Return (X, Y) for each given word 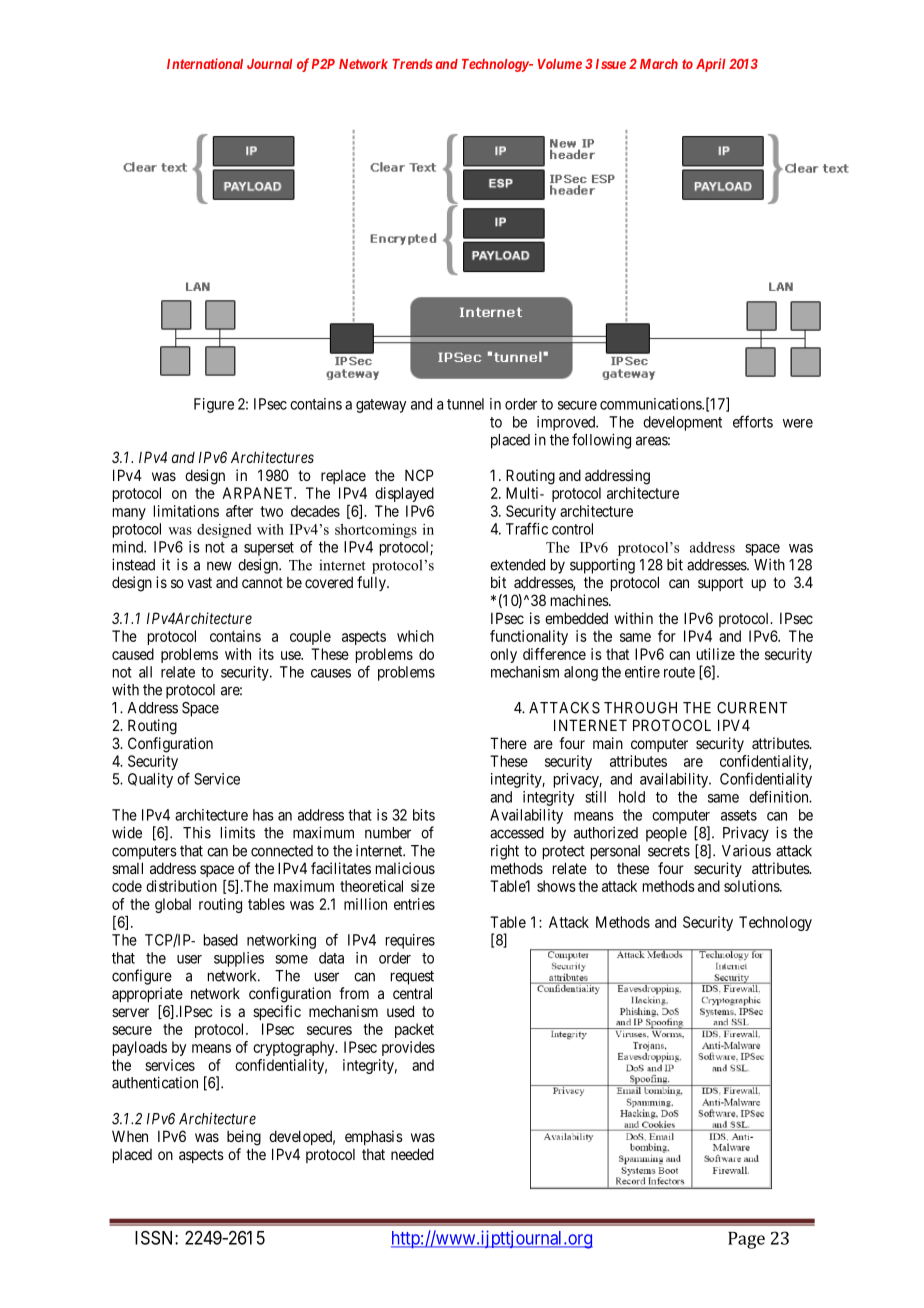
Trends (412, 64)
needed (412, 1154)
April (711, 65)
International (205, 63)
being (244, 1138)
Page (746, 1240)
